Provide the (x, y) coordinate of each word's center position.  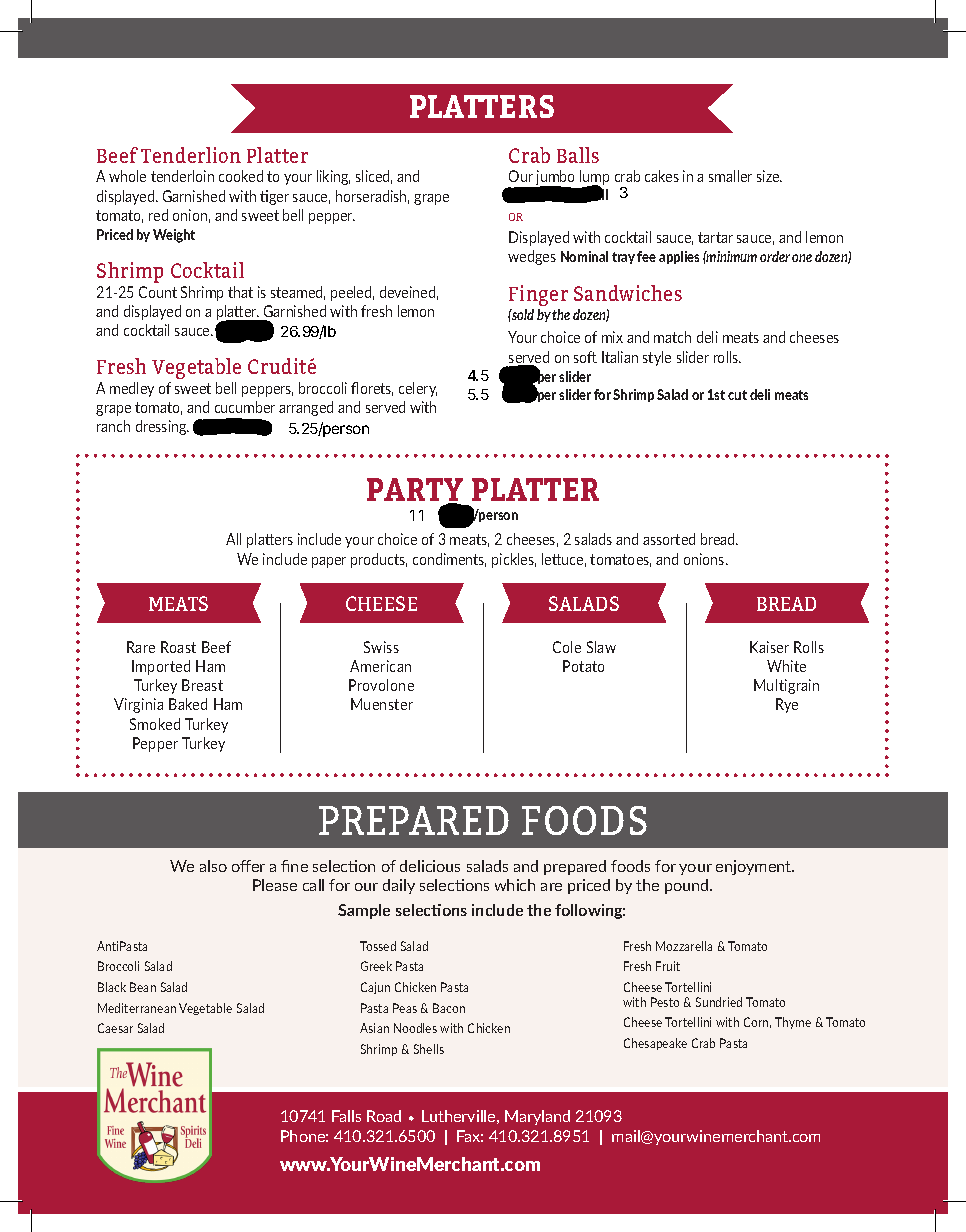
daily (399, 886)
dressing (162, 427)
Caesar (115, 1028)
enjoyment (755, 867)
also (213, 866)
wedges (532, 257)
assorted (669, 539)
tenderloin (182, 176)
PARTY (415, 491)
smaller (730, 176)
